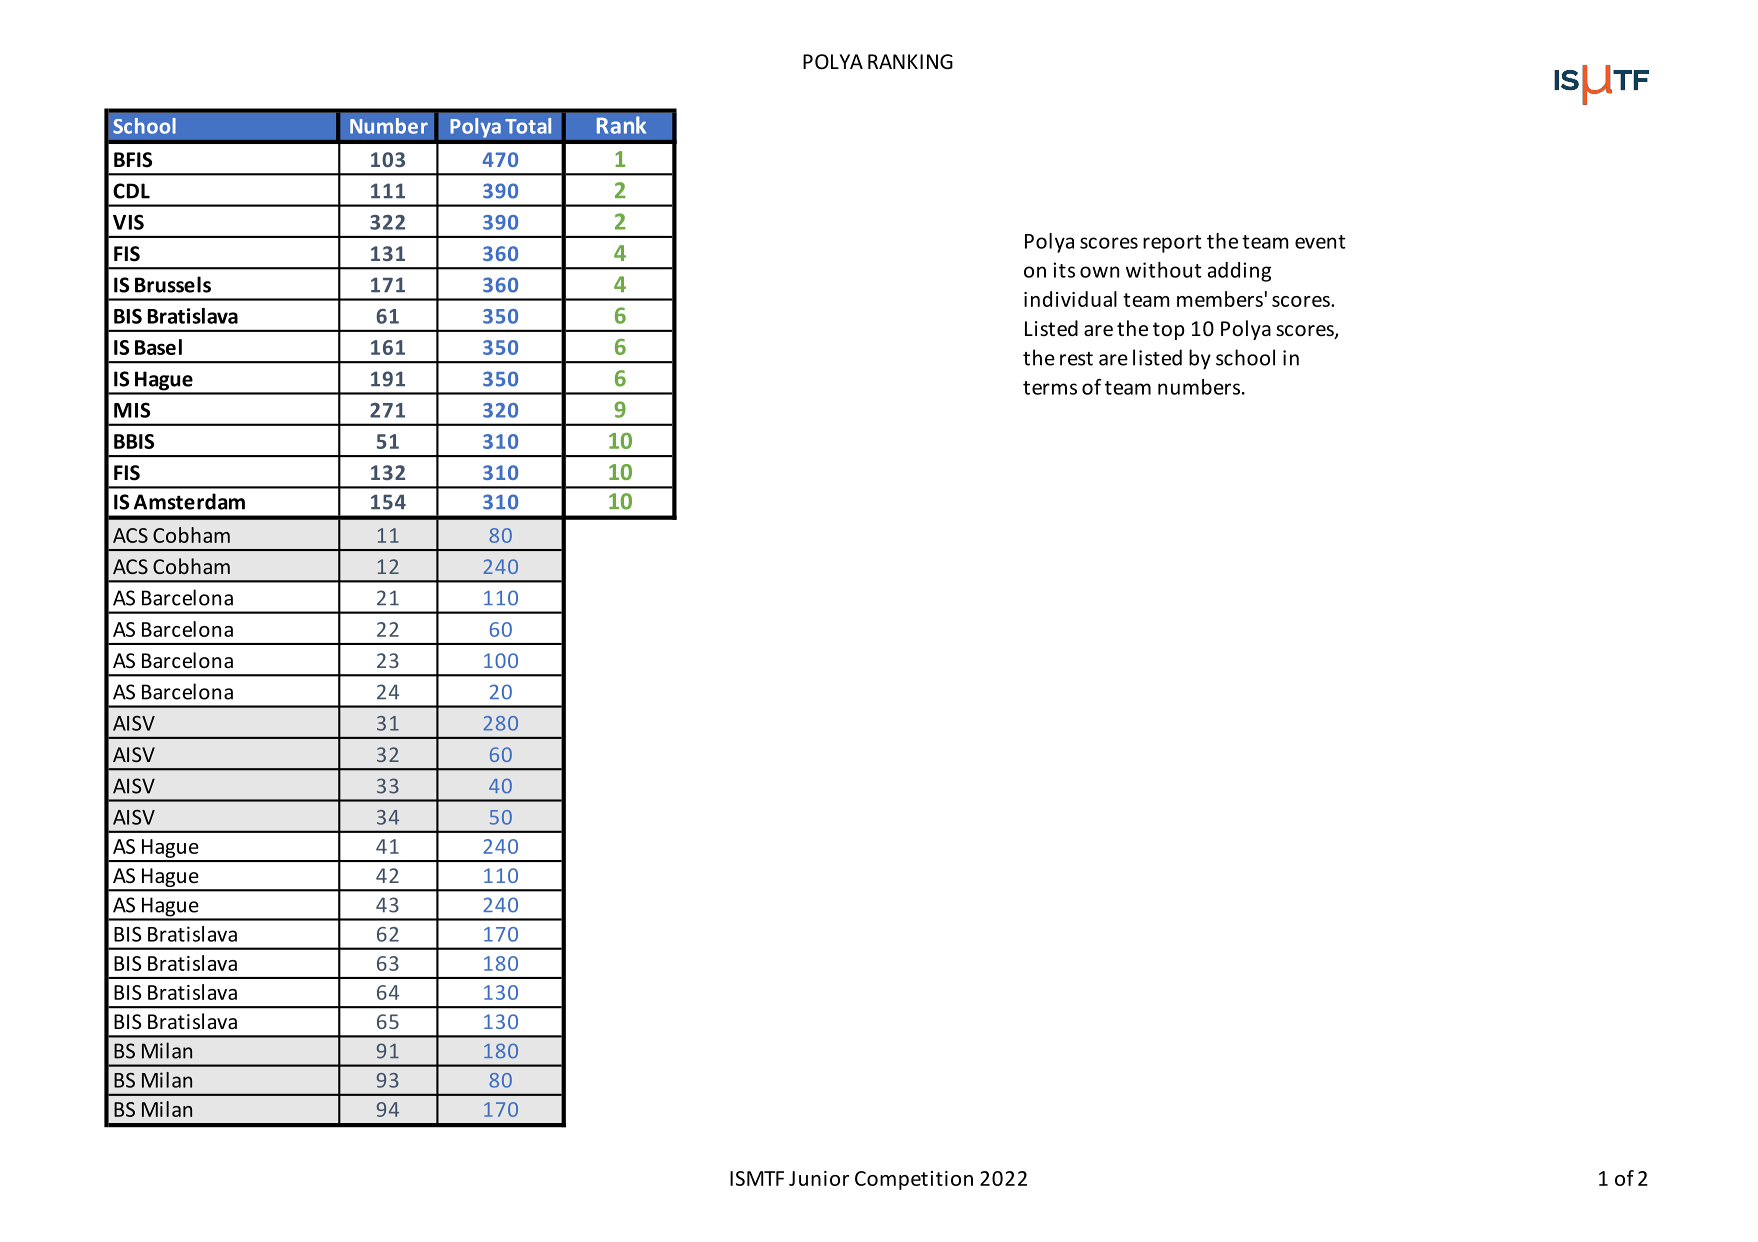 The image size is (1758, 1242). I want to click on Total, so click(528, 126).
